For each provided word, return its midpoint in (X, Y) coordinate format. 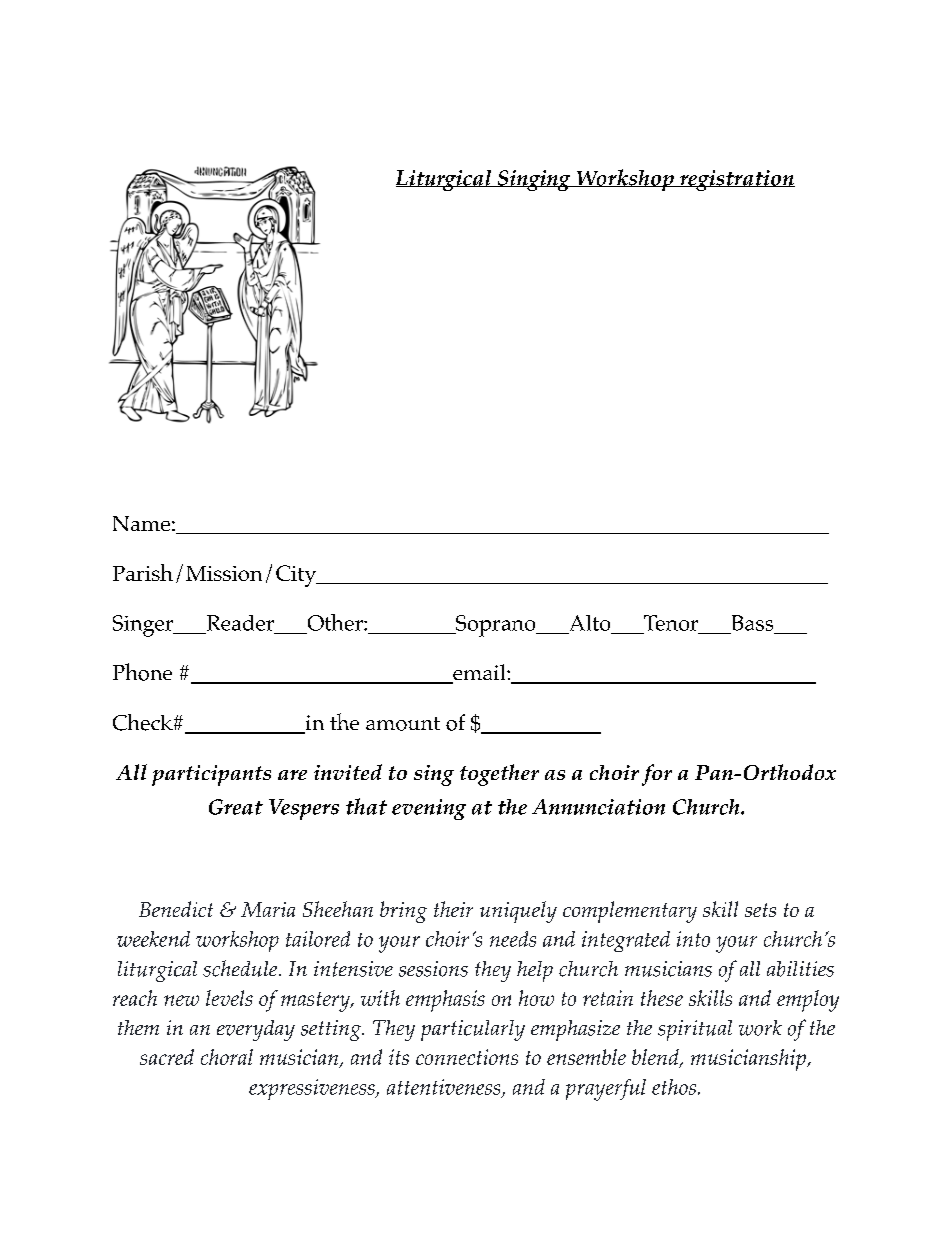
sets (760, 910)
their (453, 909)
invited (348, 772)
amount (403, 724)
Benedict (176, 909)
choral (227, 1057)
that (366, 806)
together (499, 775)
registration (736, 180)
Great (236, 807)
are (292, 775)
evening (429, 809)
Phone (142, 672)
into (693, 939)
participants (211, 775)
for (657, 775)
